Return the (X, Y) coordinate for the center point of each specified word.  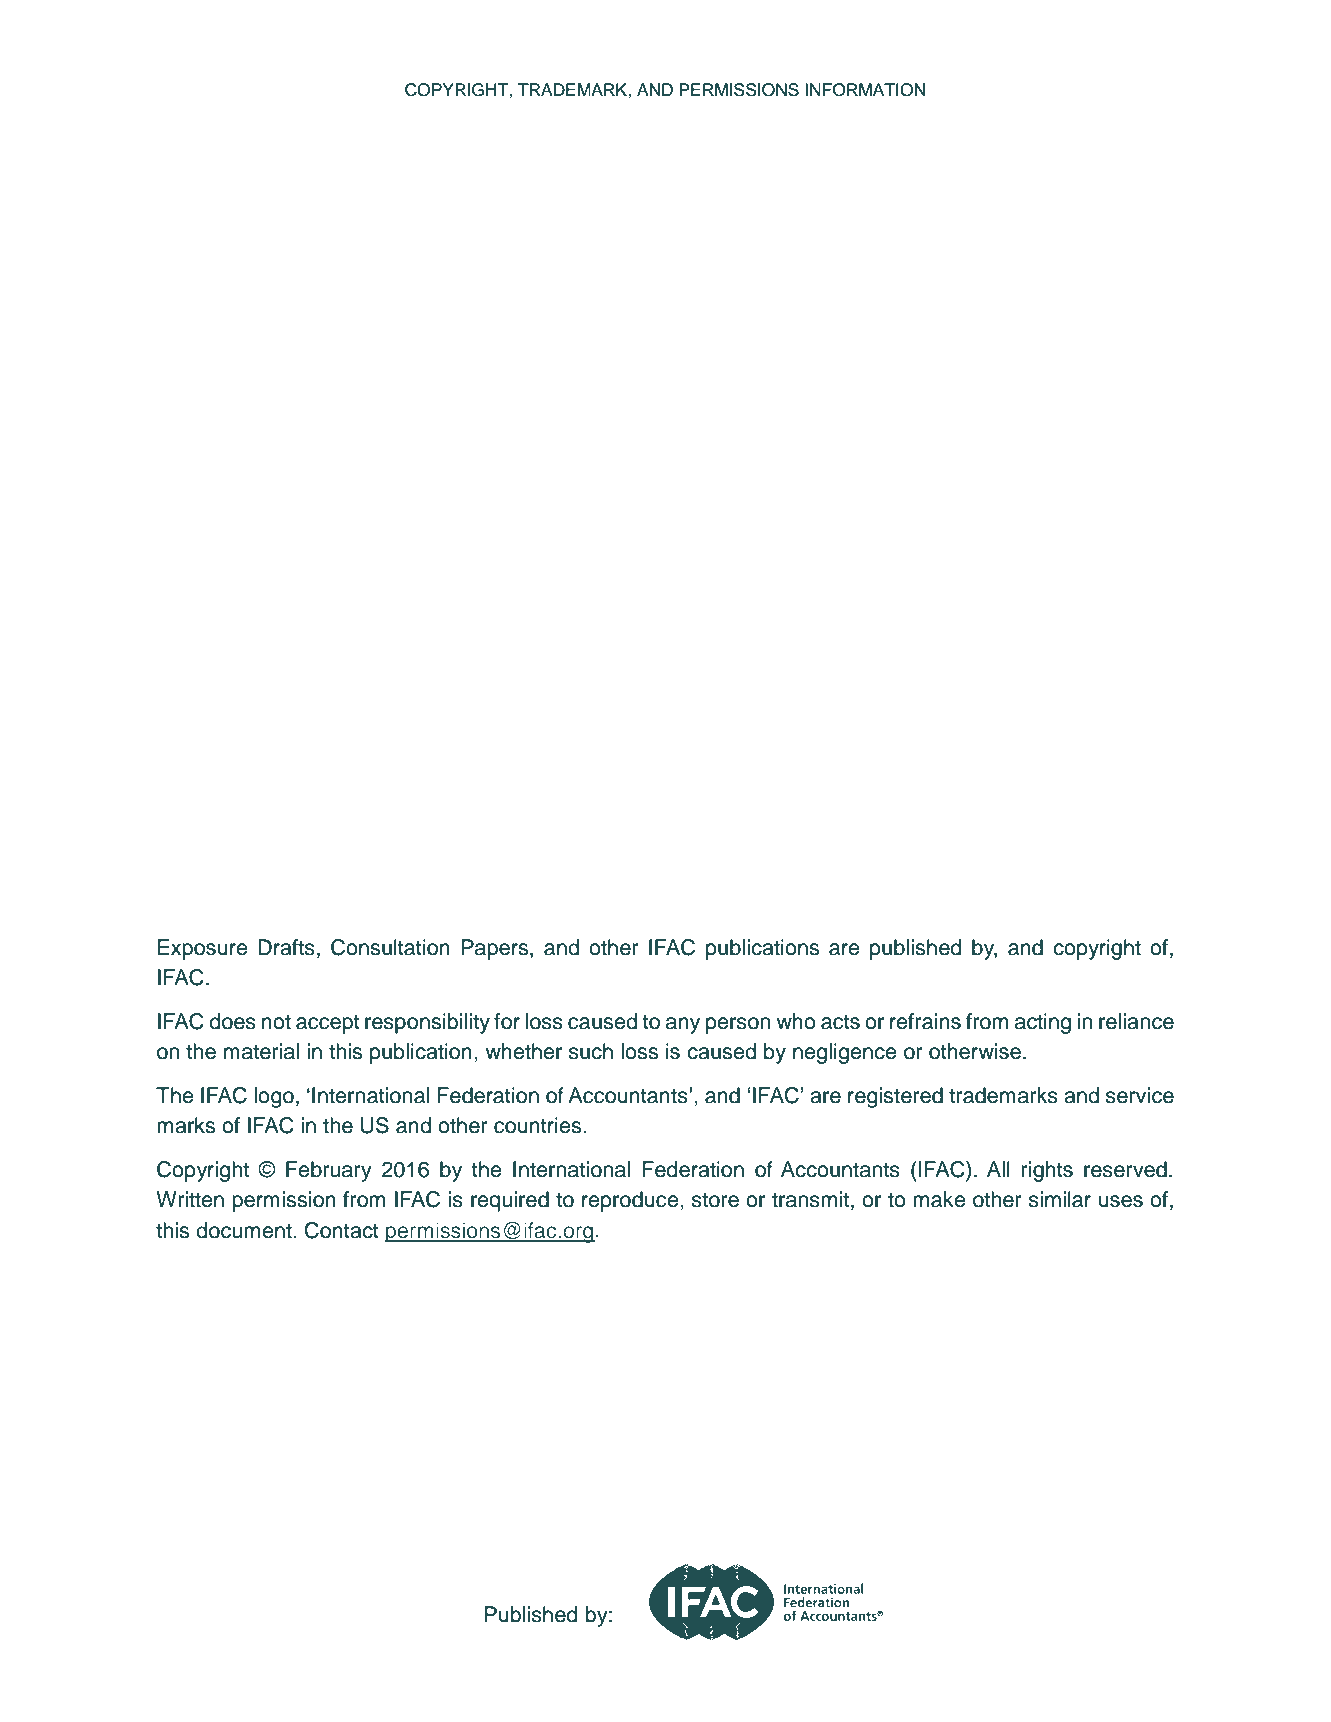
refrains (925, 1021)
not (276, 1022)
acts (840, 1022)
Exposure (202, 949)
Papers (496, 949)
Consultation (390, 947)
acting (1043, 1023)
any (683, 1025)
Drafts (286, 947)
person (738, 1025)
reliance (1136, 1021)
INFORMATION (865, 90)
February (329, 1171)
